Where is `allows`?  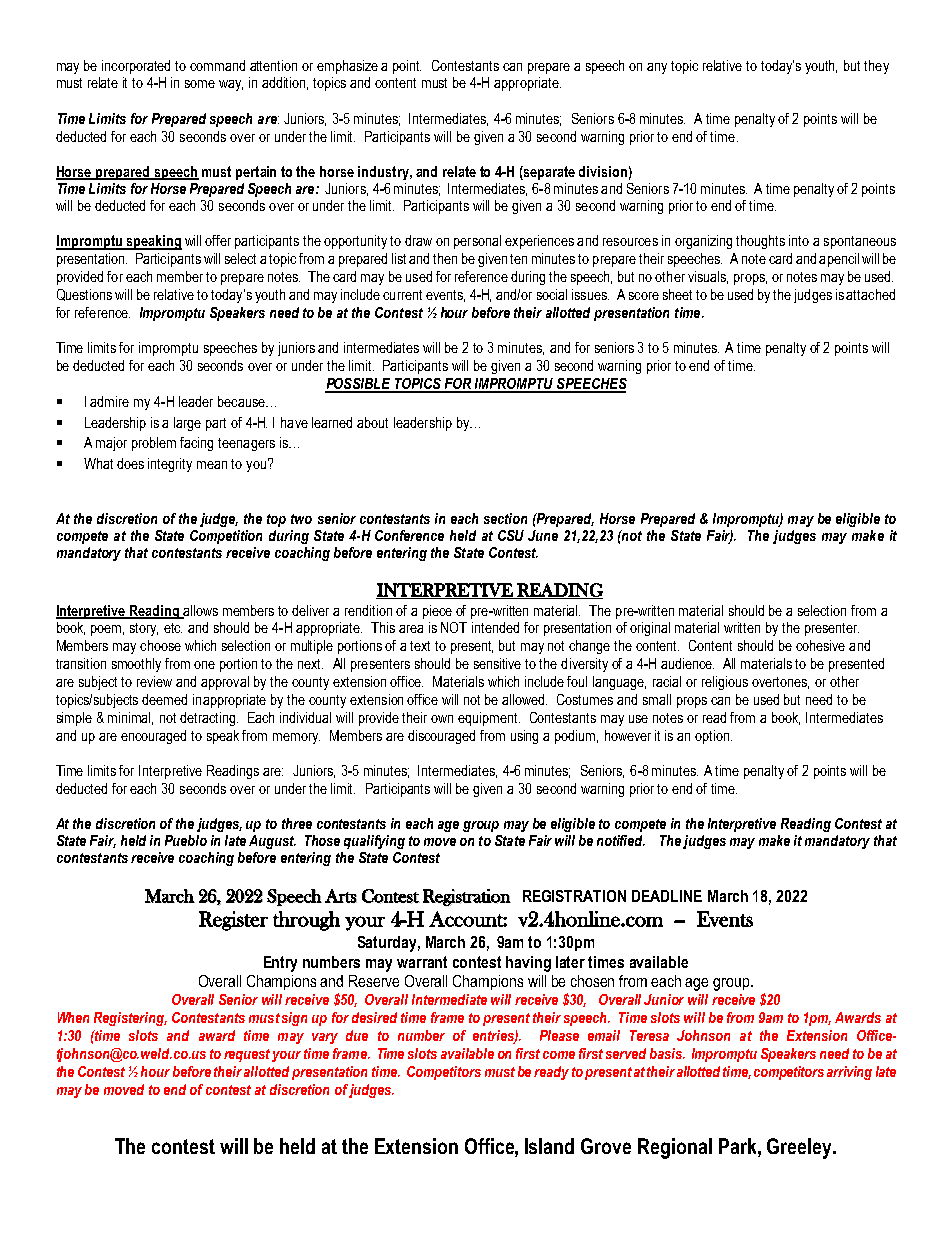
allows is located at coordinates (199, 611).
